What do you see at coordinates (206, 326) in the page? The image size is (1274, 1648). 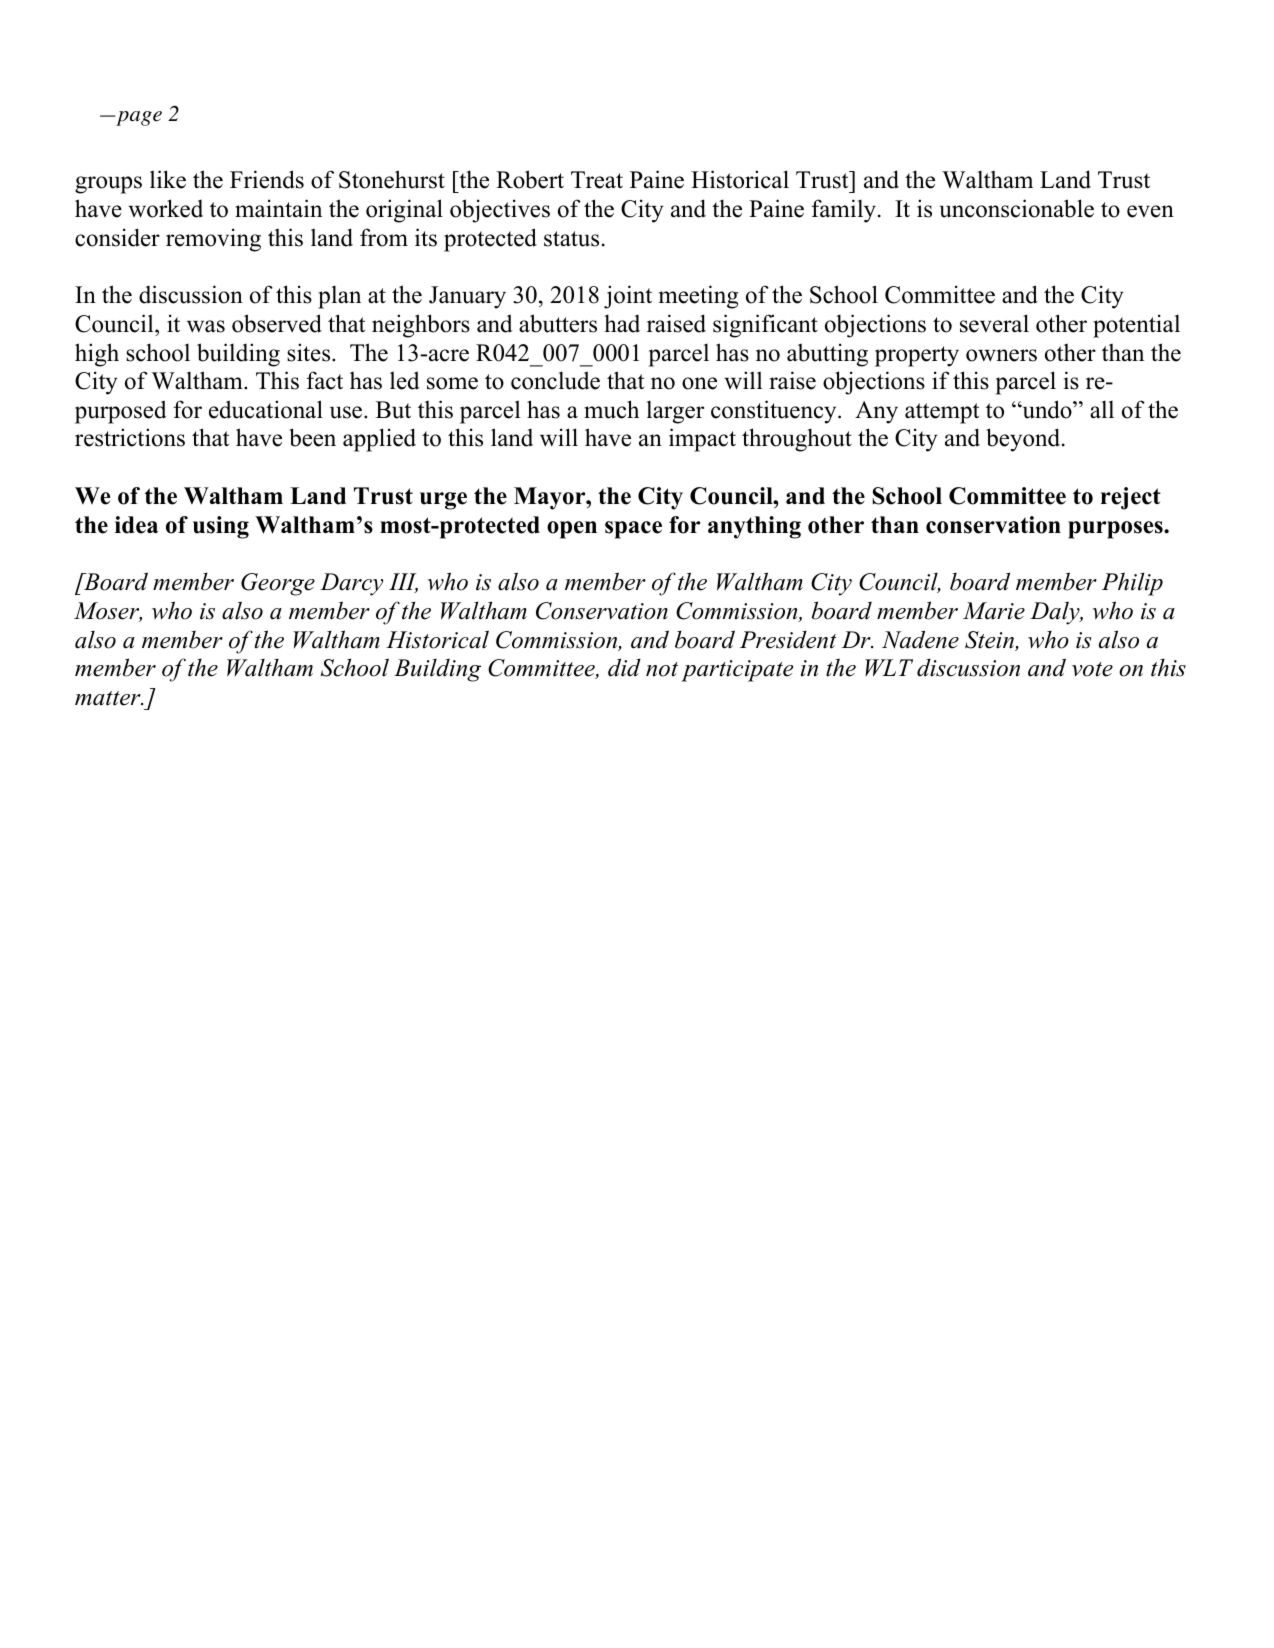 I see `was` at bounding box center [206, 326].
